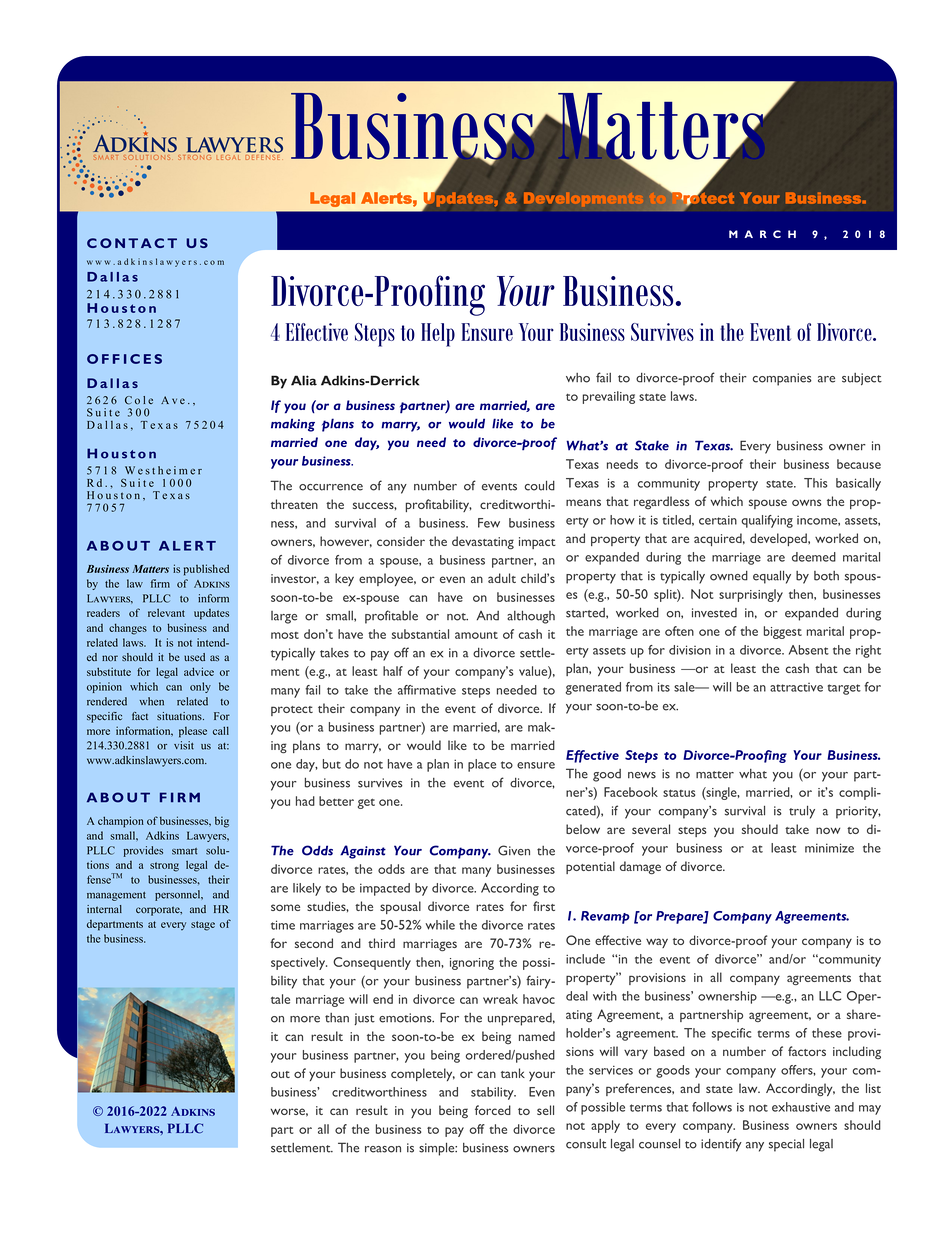 The height and width of the screenshot is (1233, 952). What do you see at coordinates (783, 632) in the screenshot?
I see `biggest` at bounding box center [783, 632].
